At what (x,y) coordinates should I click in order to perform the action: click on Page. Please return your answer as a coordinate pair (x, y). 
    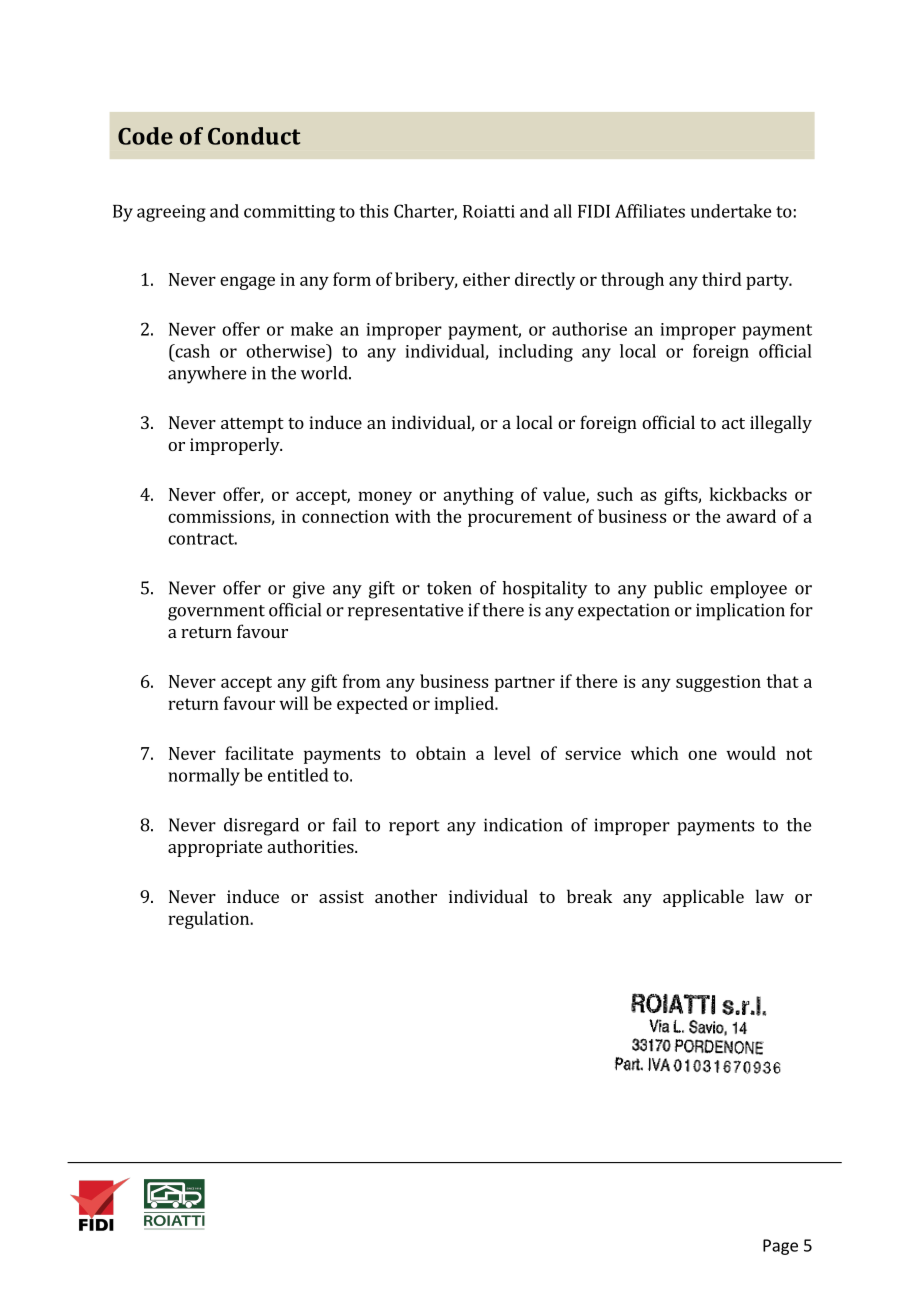
    Looking at the image, I should click on (780, 1247).
